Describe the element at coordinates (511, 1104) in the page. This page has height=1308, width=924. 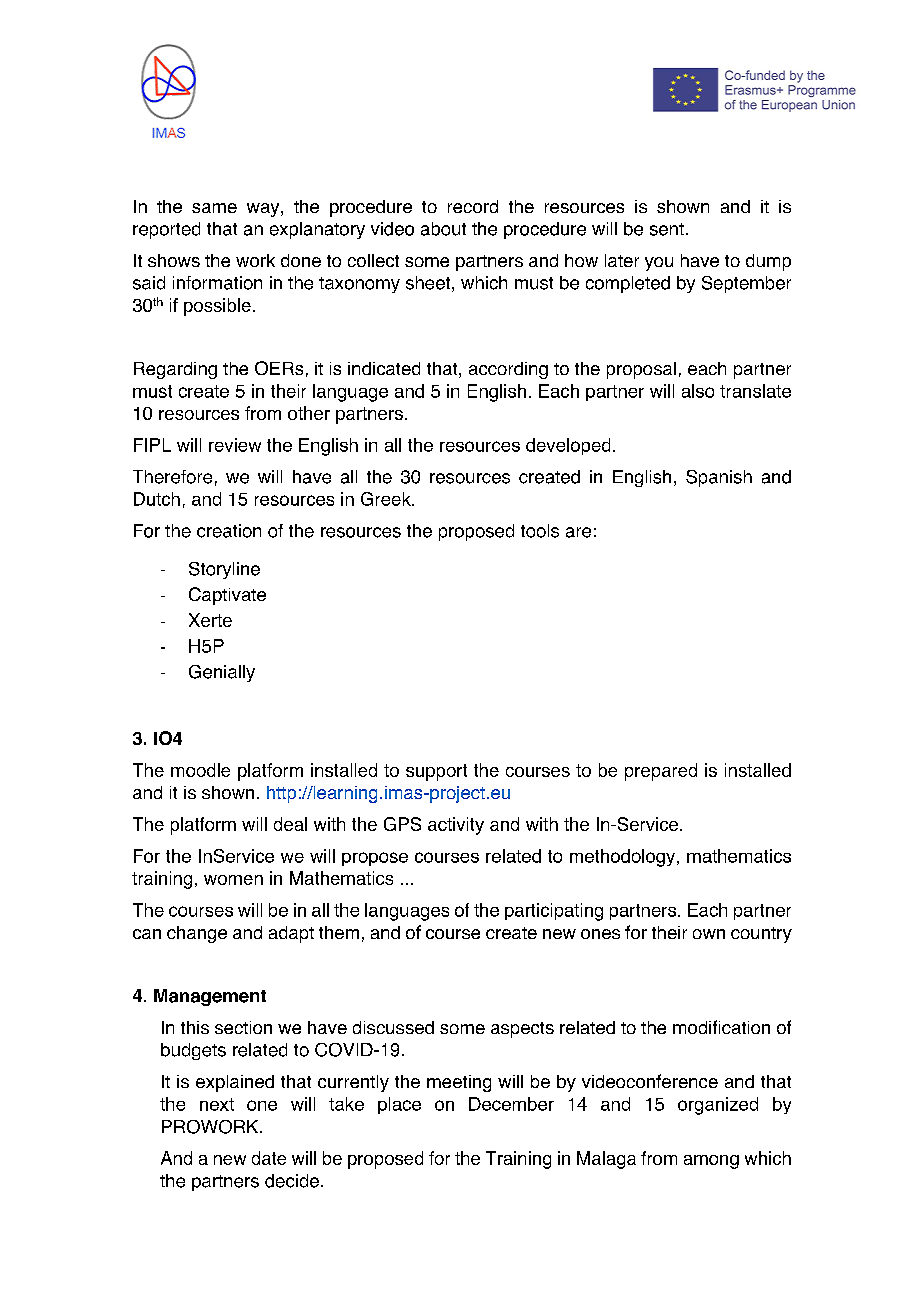
I see `December` at that location.
